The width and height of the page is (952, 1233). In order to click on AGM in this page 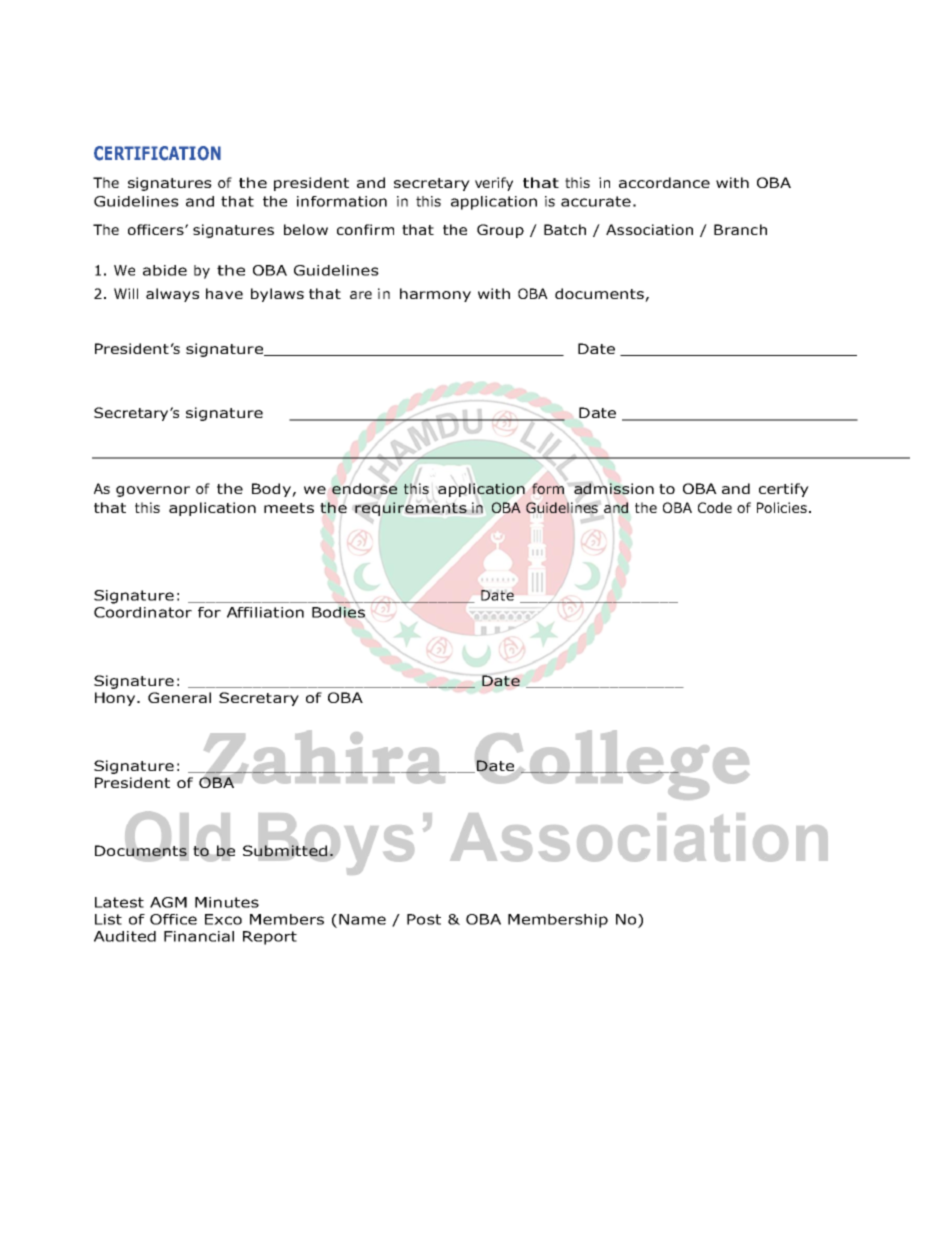, I will do `click(168, 902)`.
